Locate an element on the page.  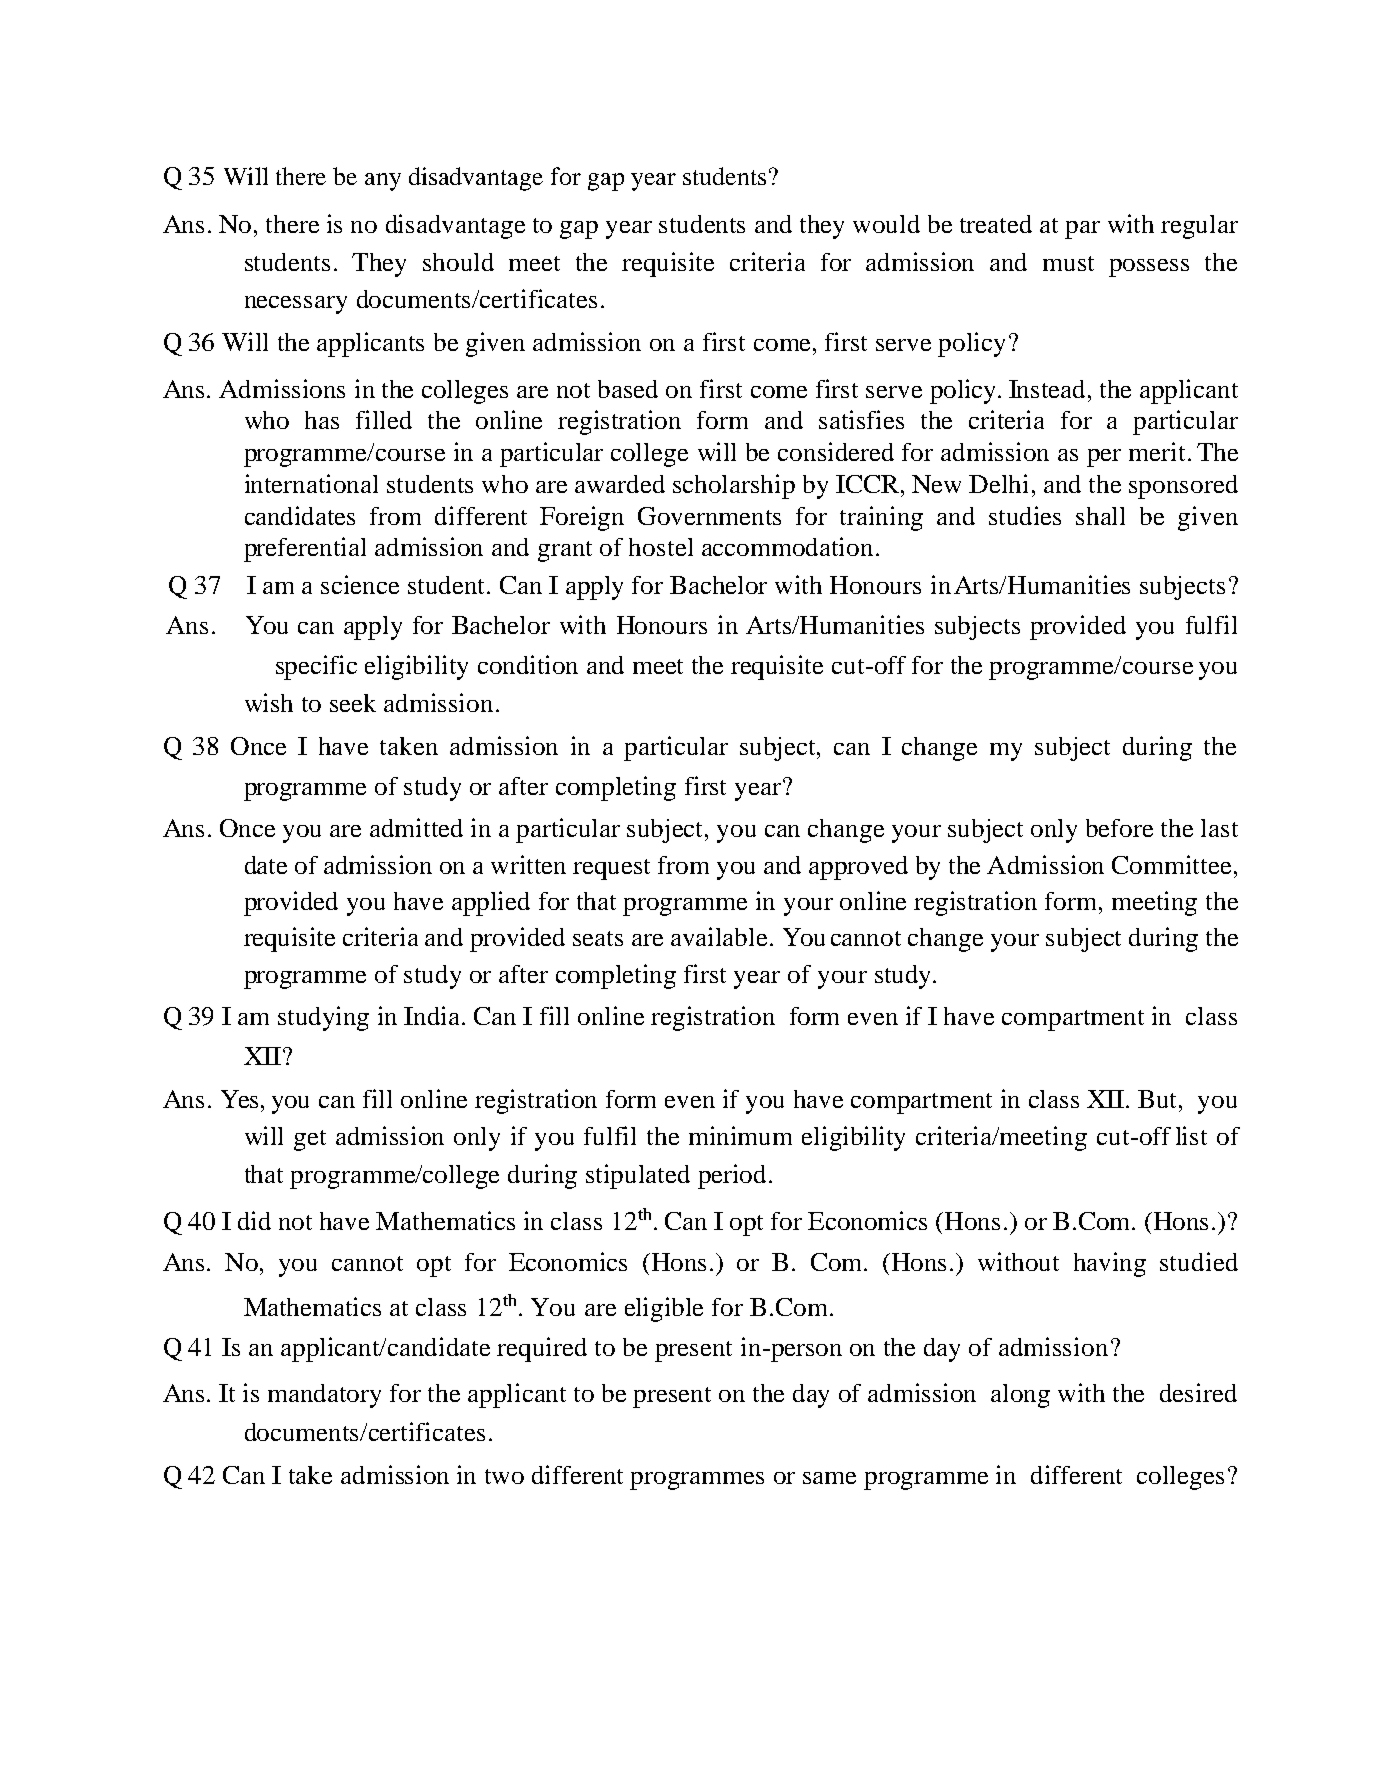
mandatory is located at coordinates (324, 1396).
